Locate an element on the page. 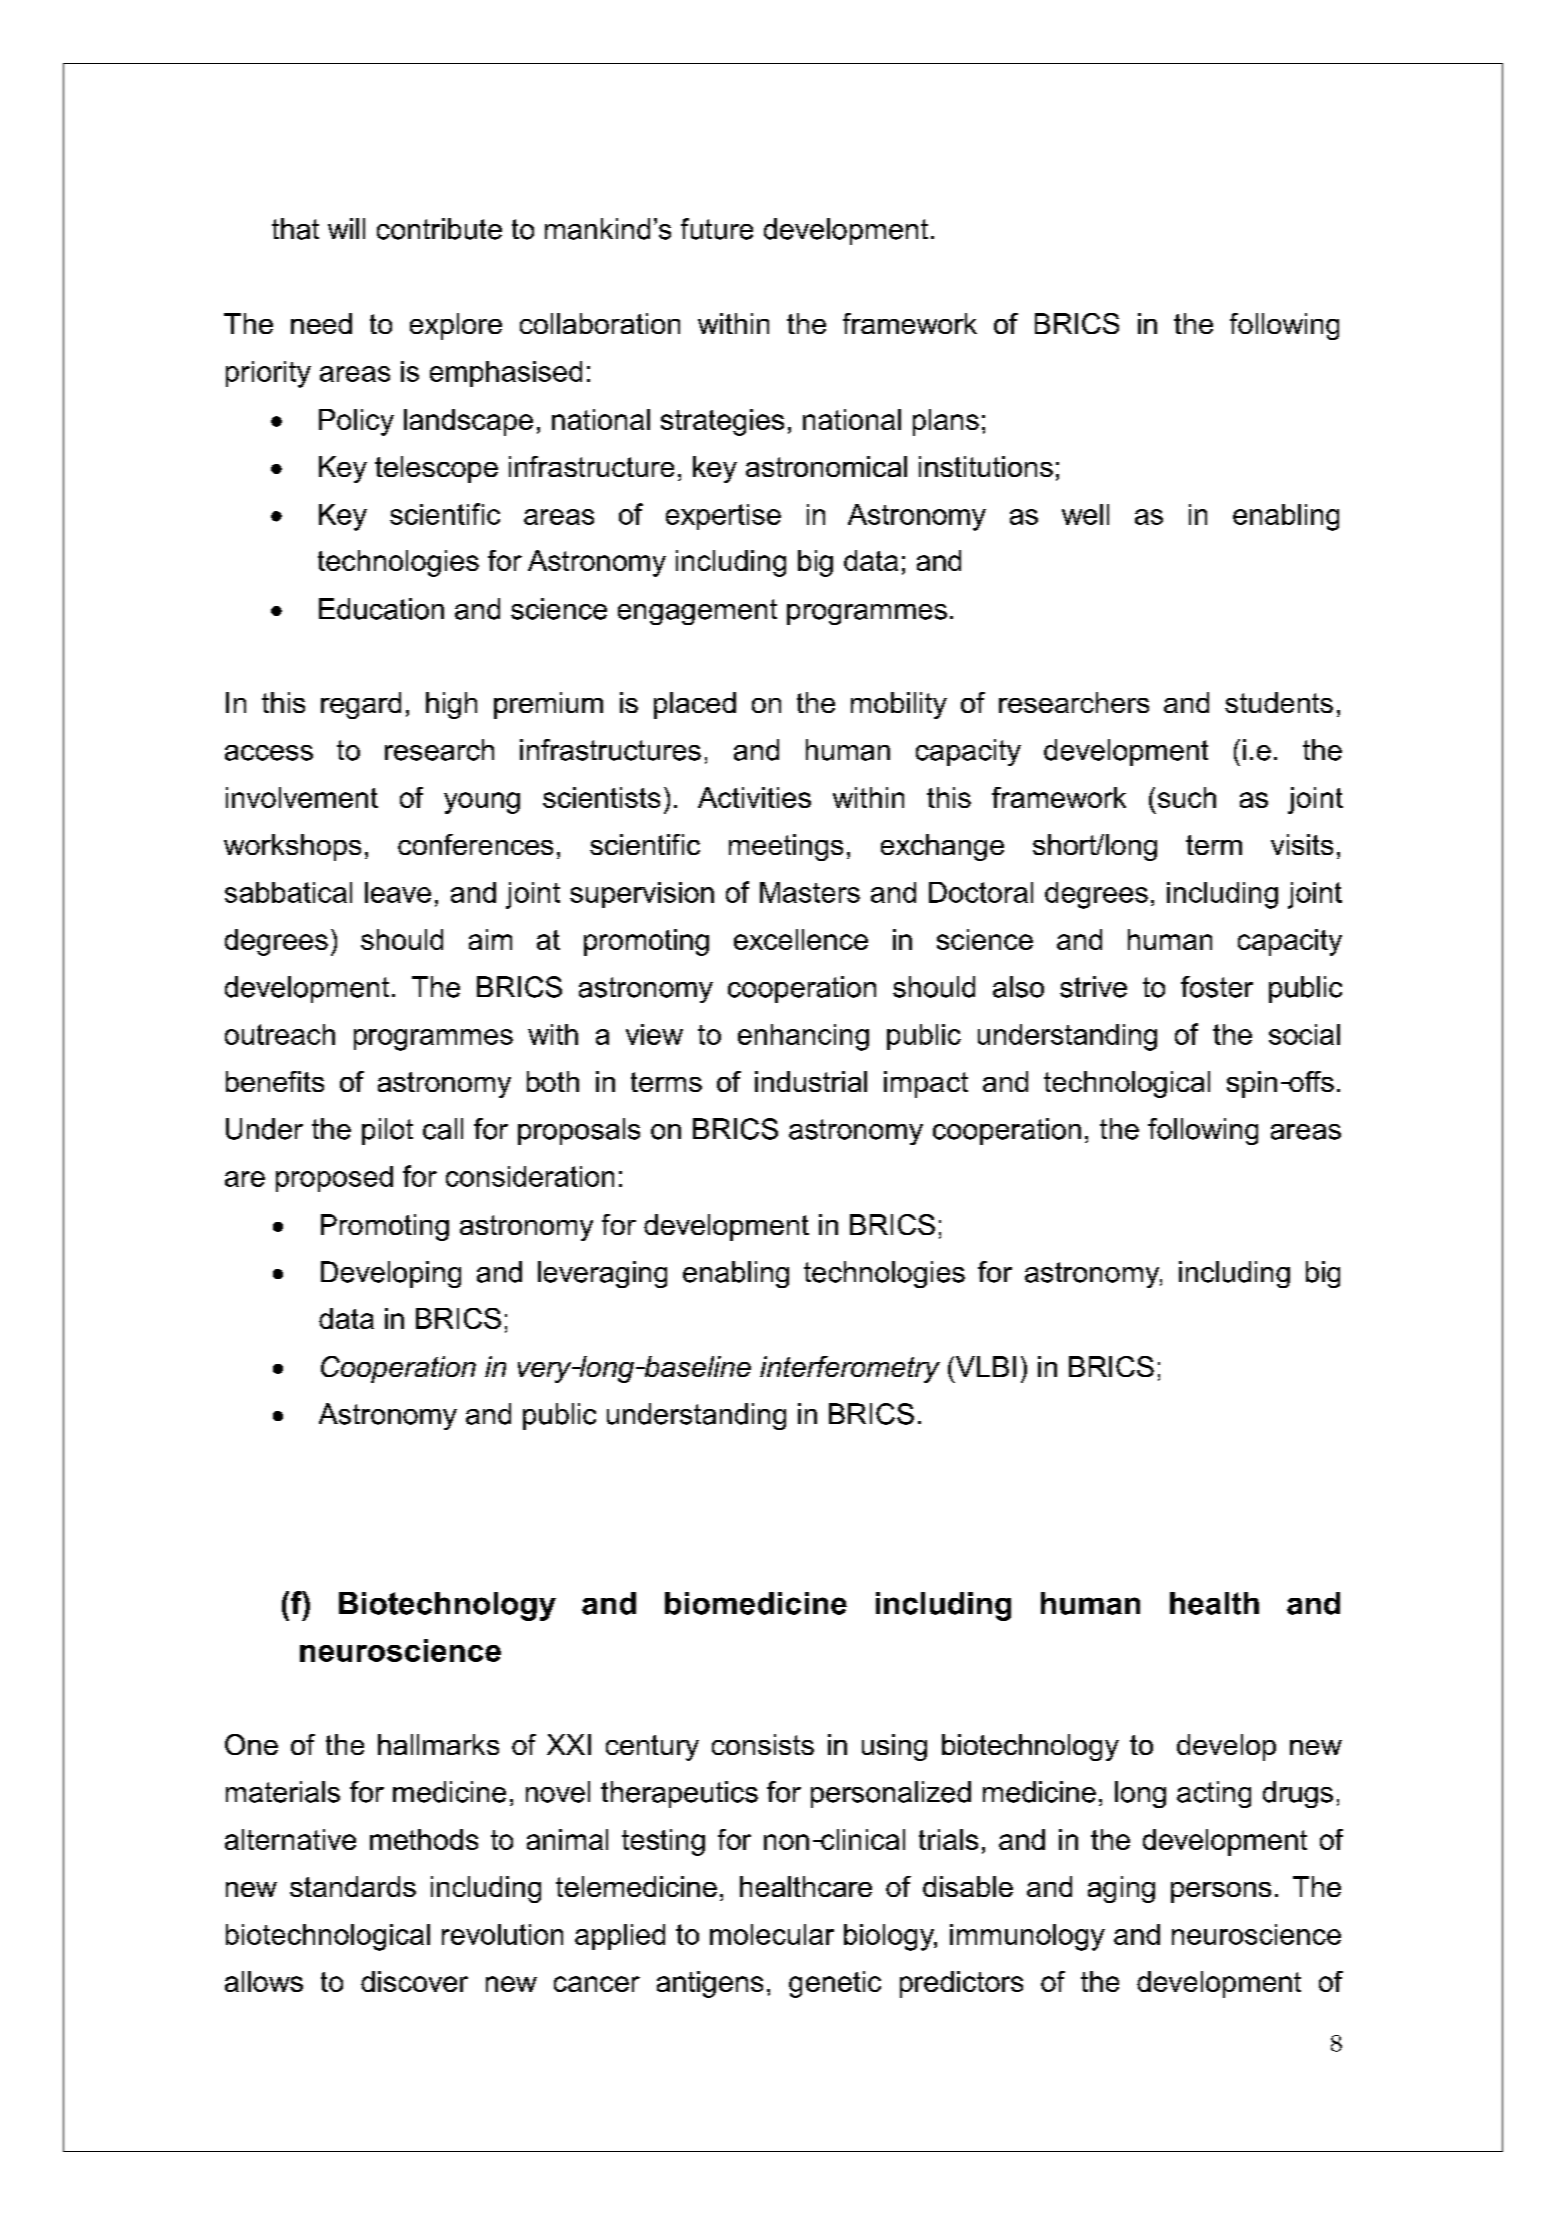 This image has width=1566, height=2215. pilot is located at coordinates (387, 1131).
